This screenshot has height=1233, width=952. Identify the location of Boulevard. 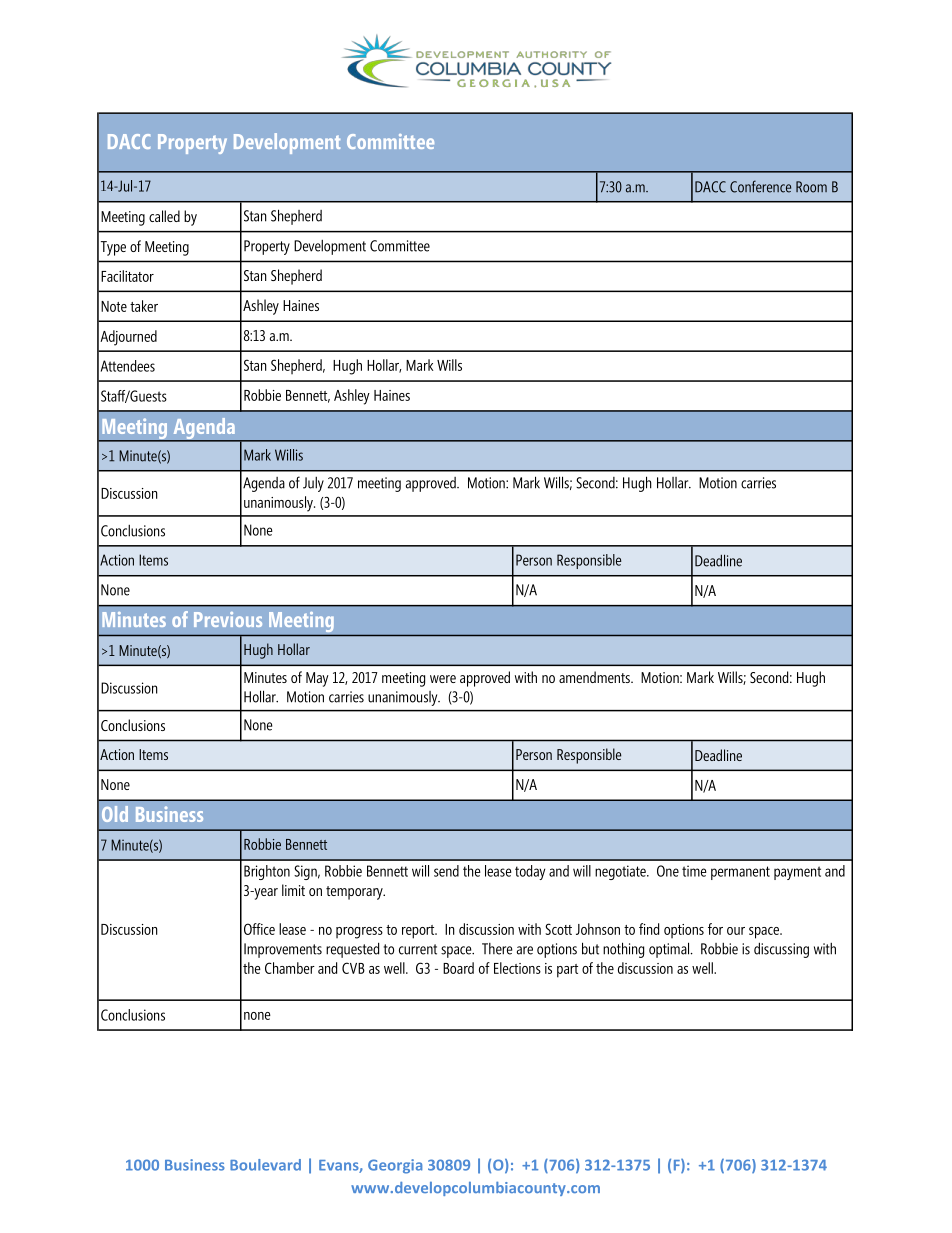
(265, 1165).
